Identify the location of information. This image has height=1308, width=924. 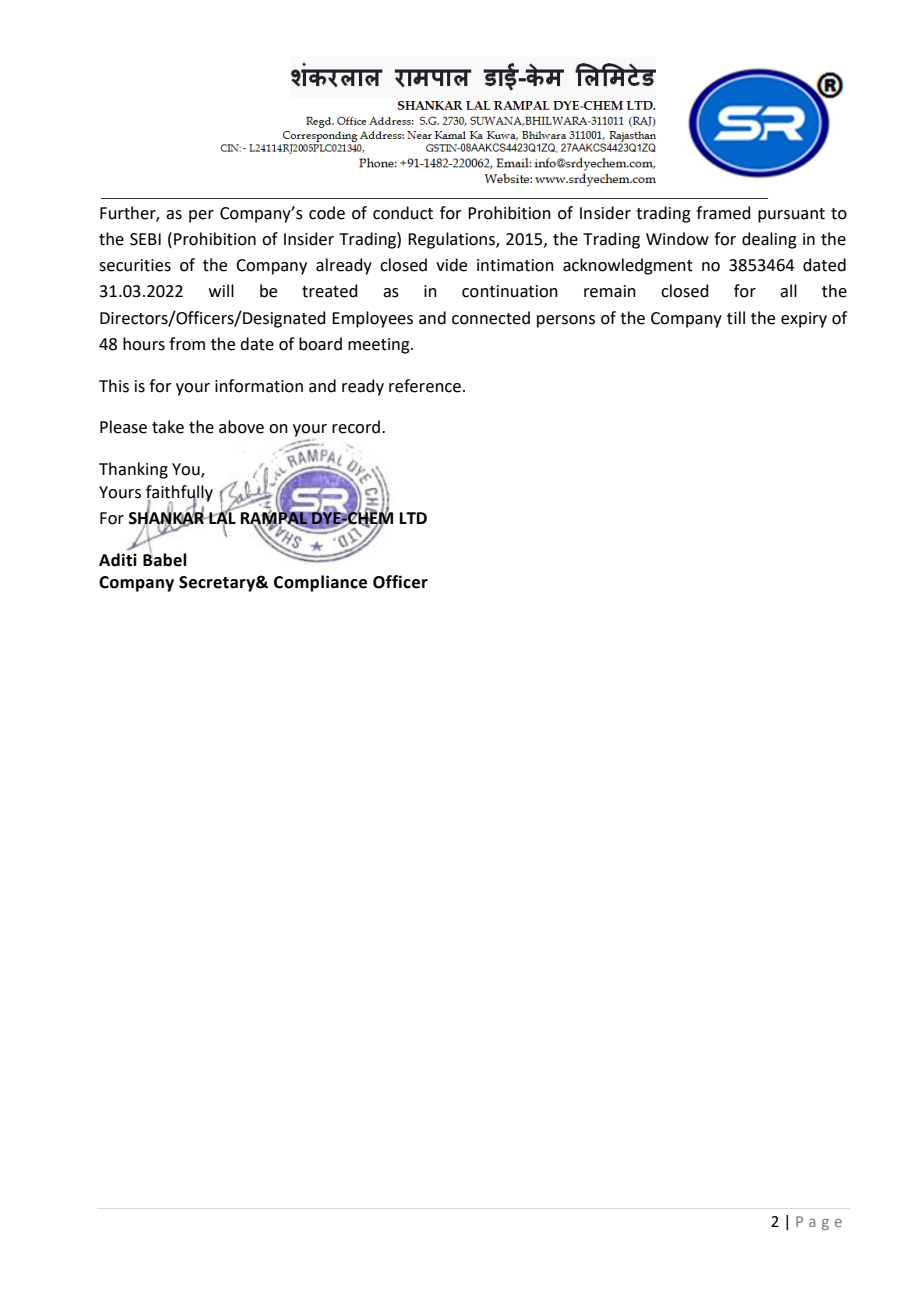
(259, 386).
